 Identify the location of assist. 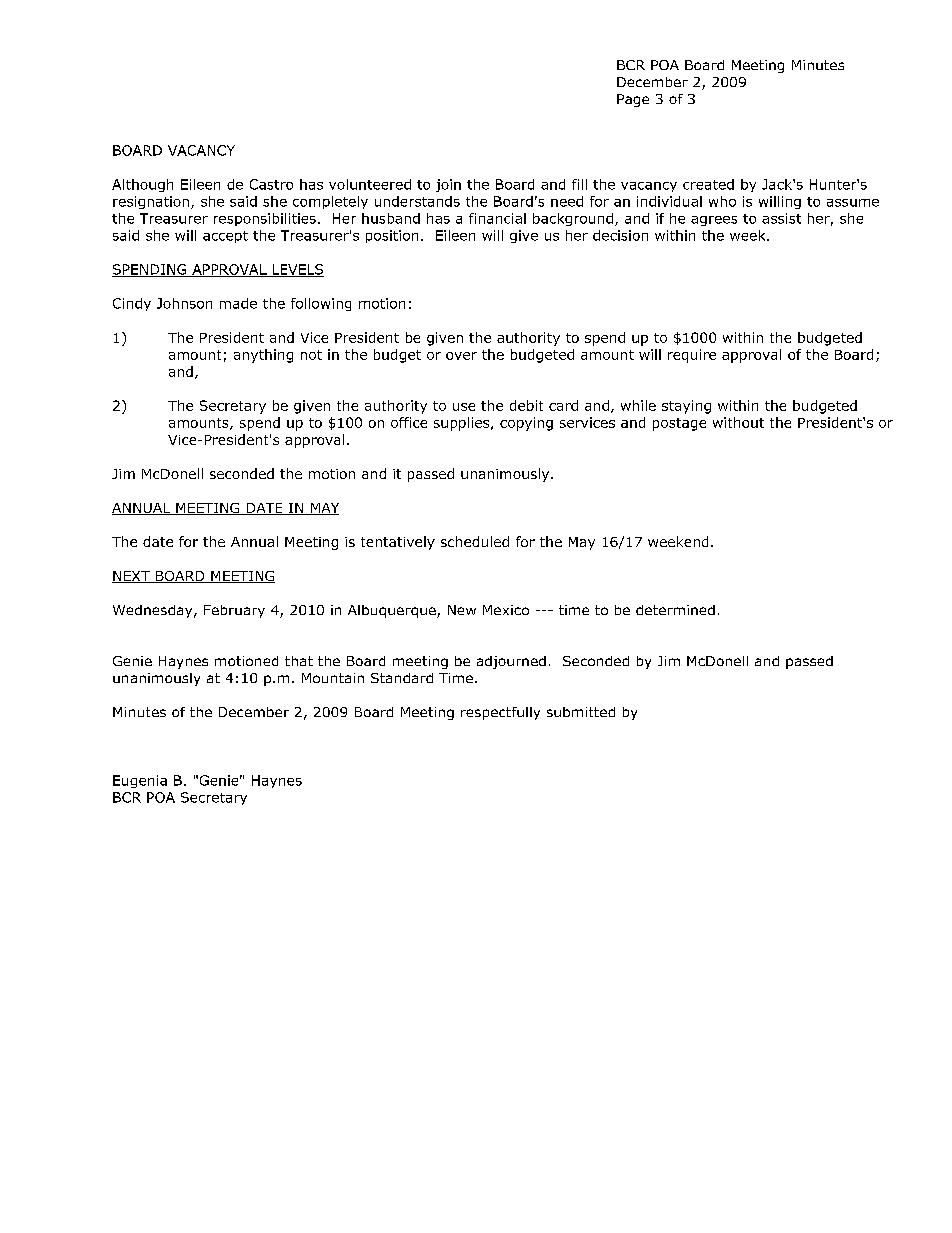
(781, 218).
